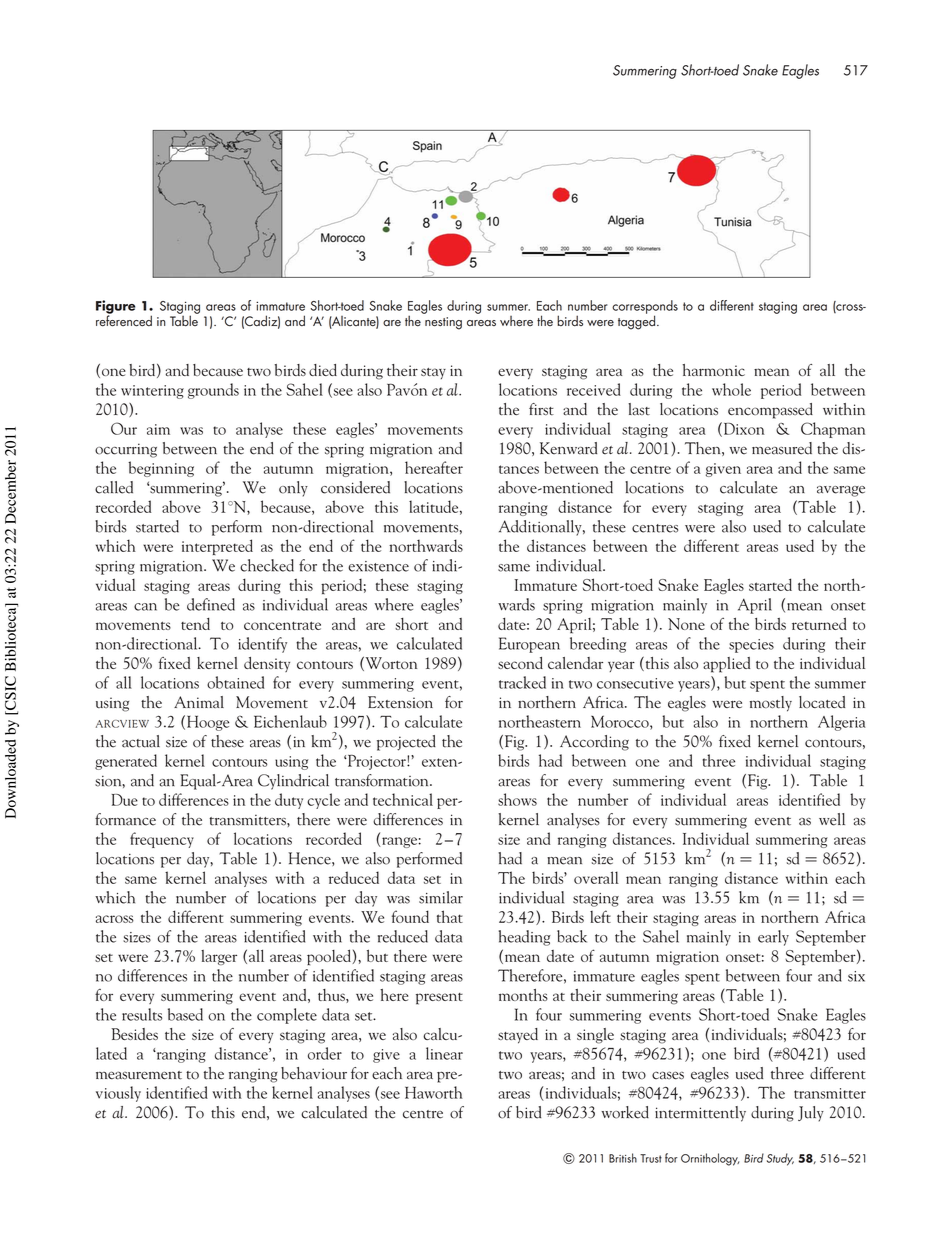  What do you see at coordinates (780, 1159) in the image?
I see `Study` at bounding box center [780, 1159].
